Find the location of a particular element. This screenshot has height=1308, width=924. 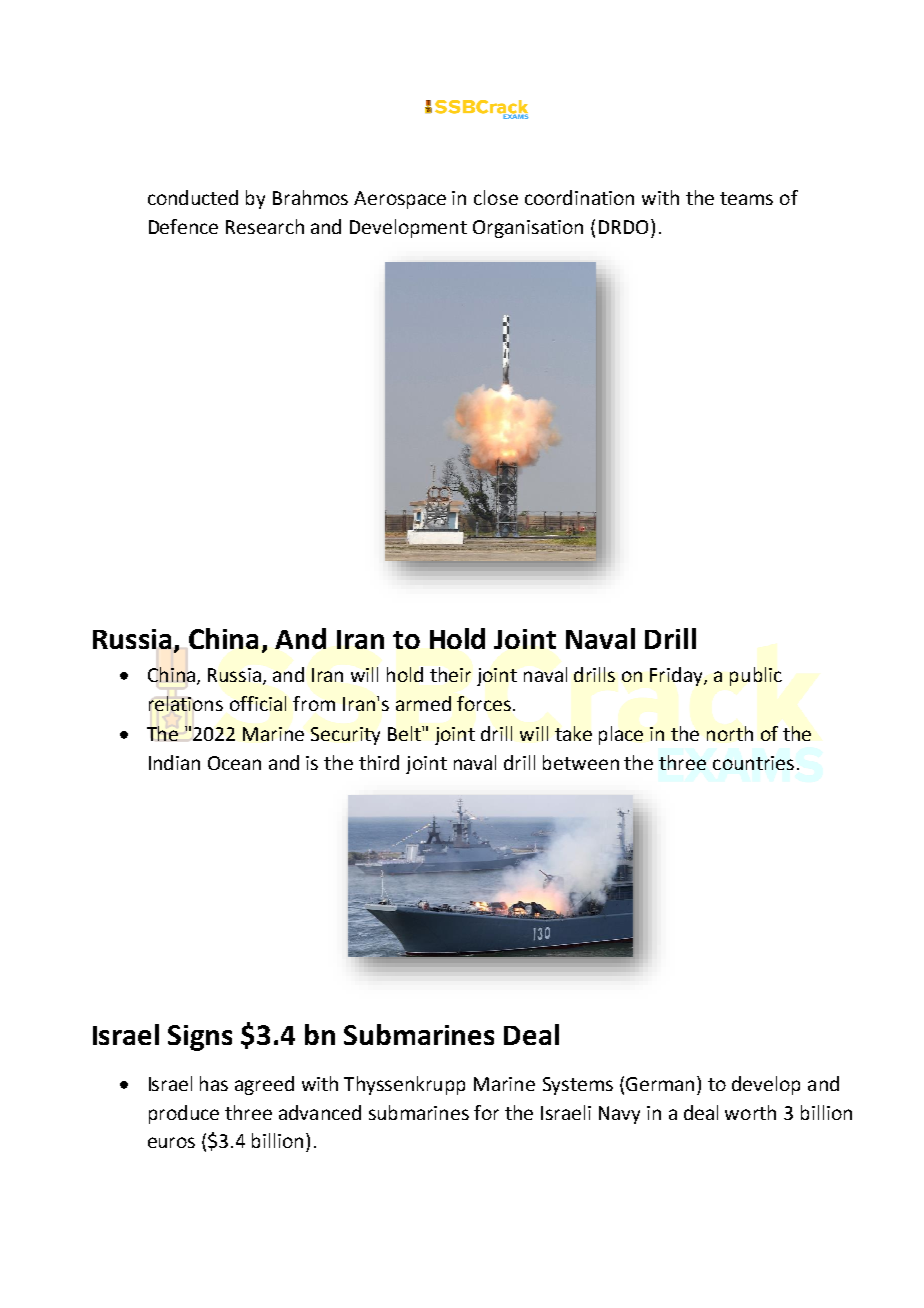

official is located at coordinates (258, 703).
